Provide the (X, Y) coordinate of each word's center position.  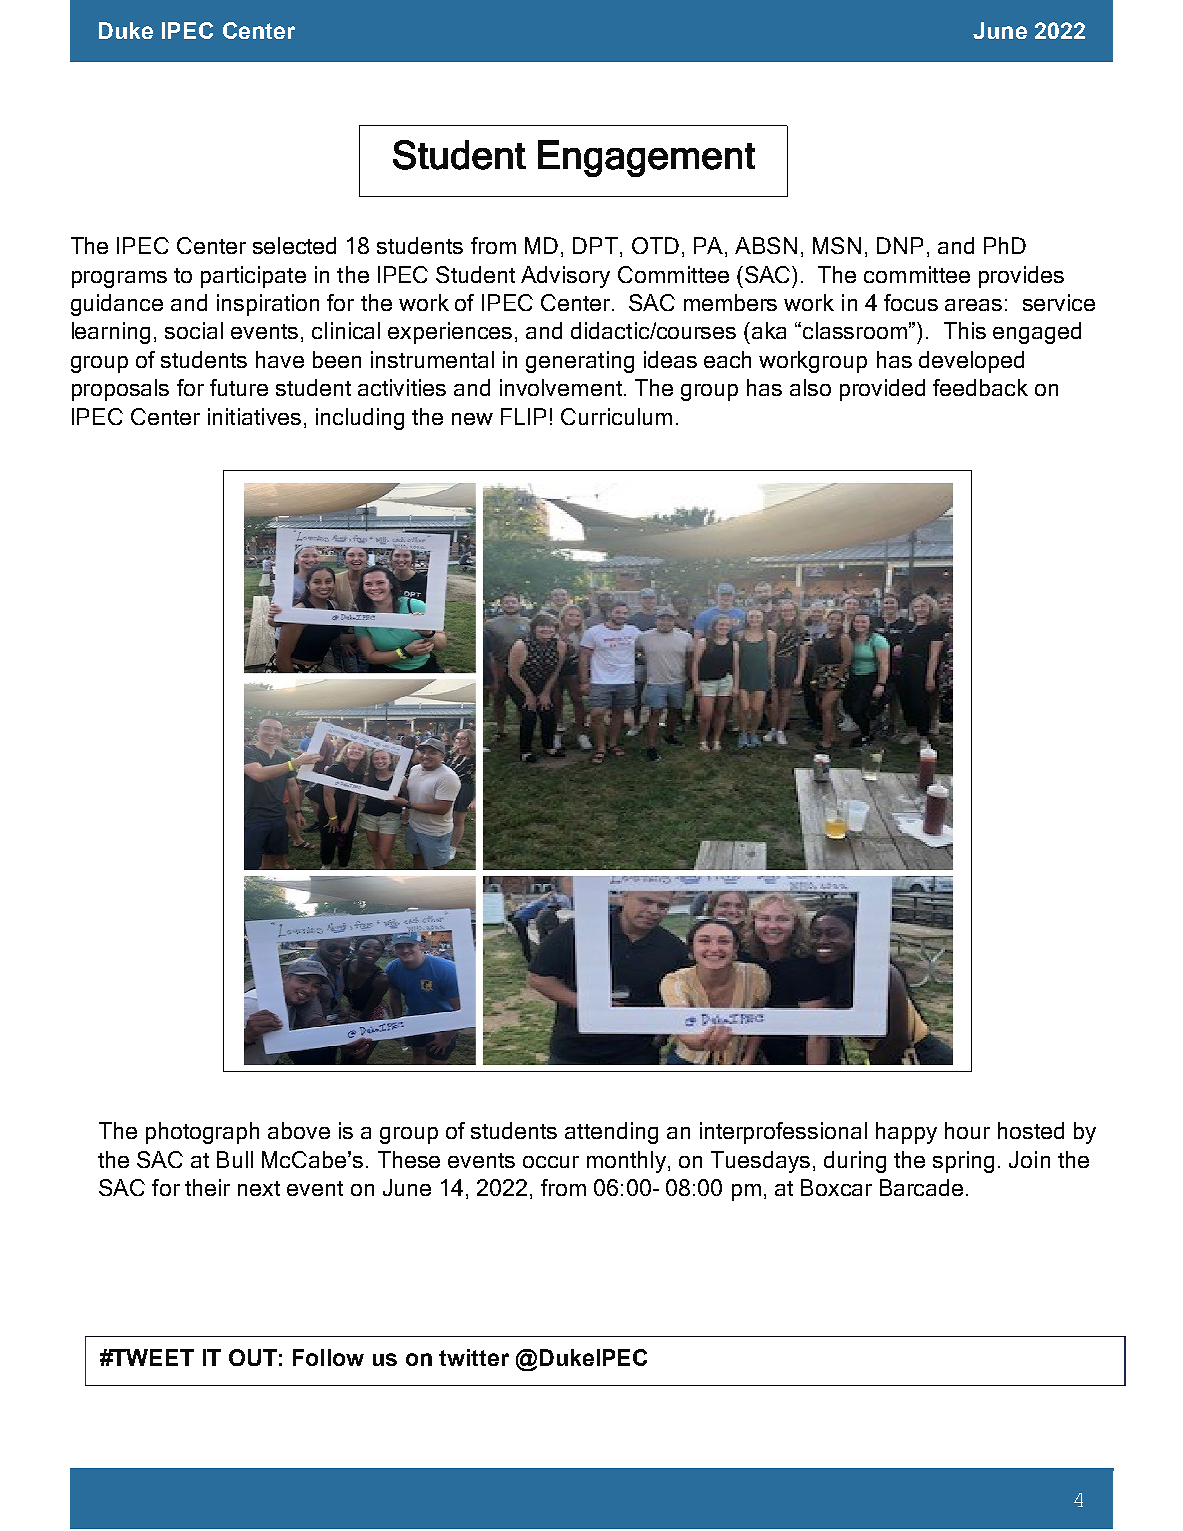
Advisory (565, 277)
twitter (474, 1357)
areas (973, 305)
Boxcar (836, 1187)
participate (253, 277)
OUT (253, 1357)
